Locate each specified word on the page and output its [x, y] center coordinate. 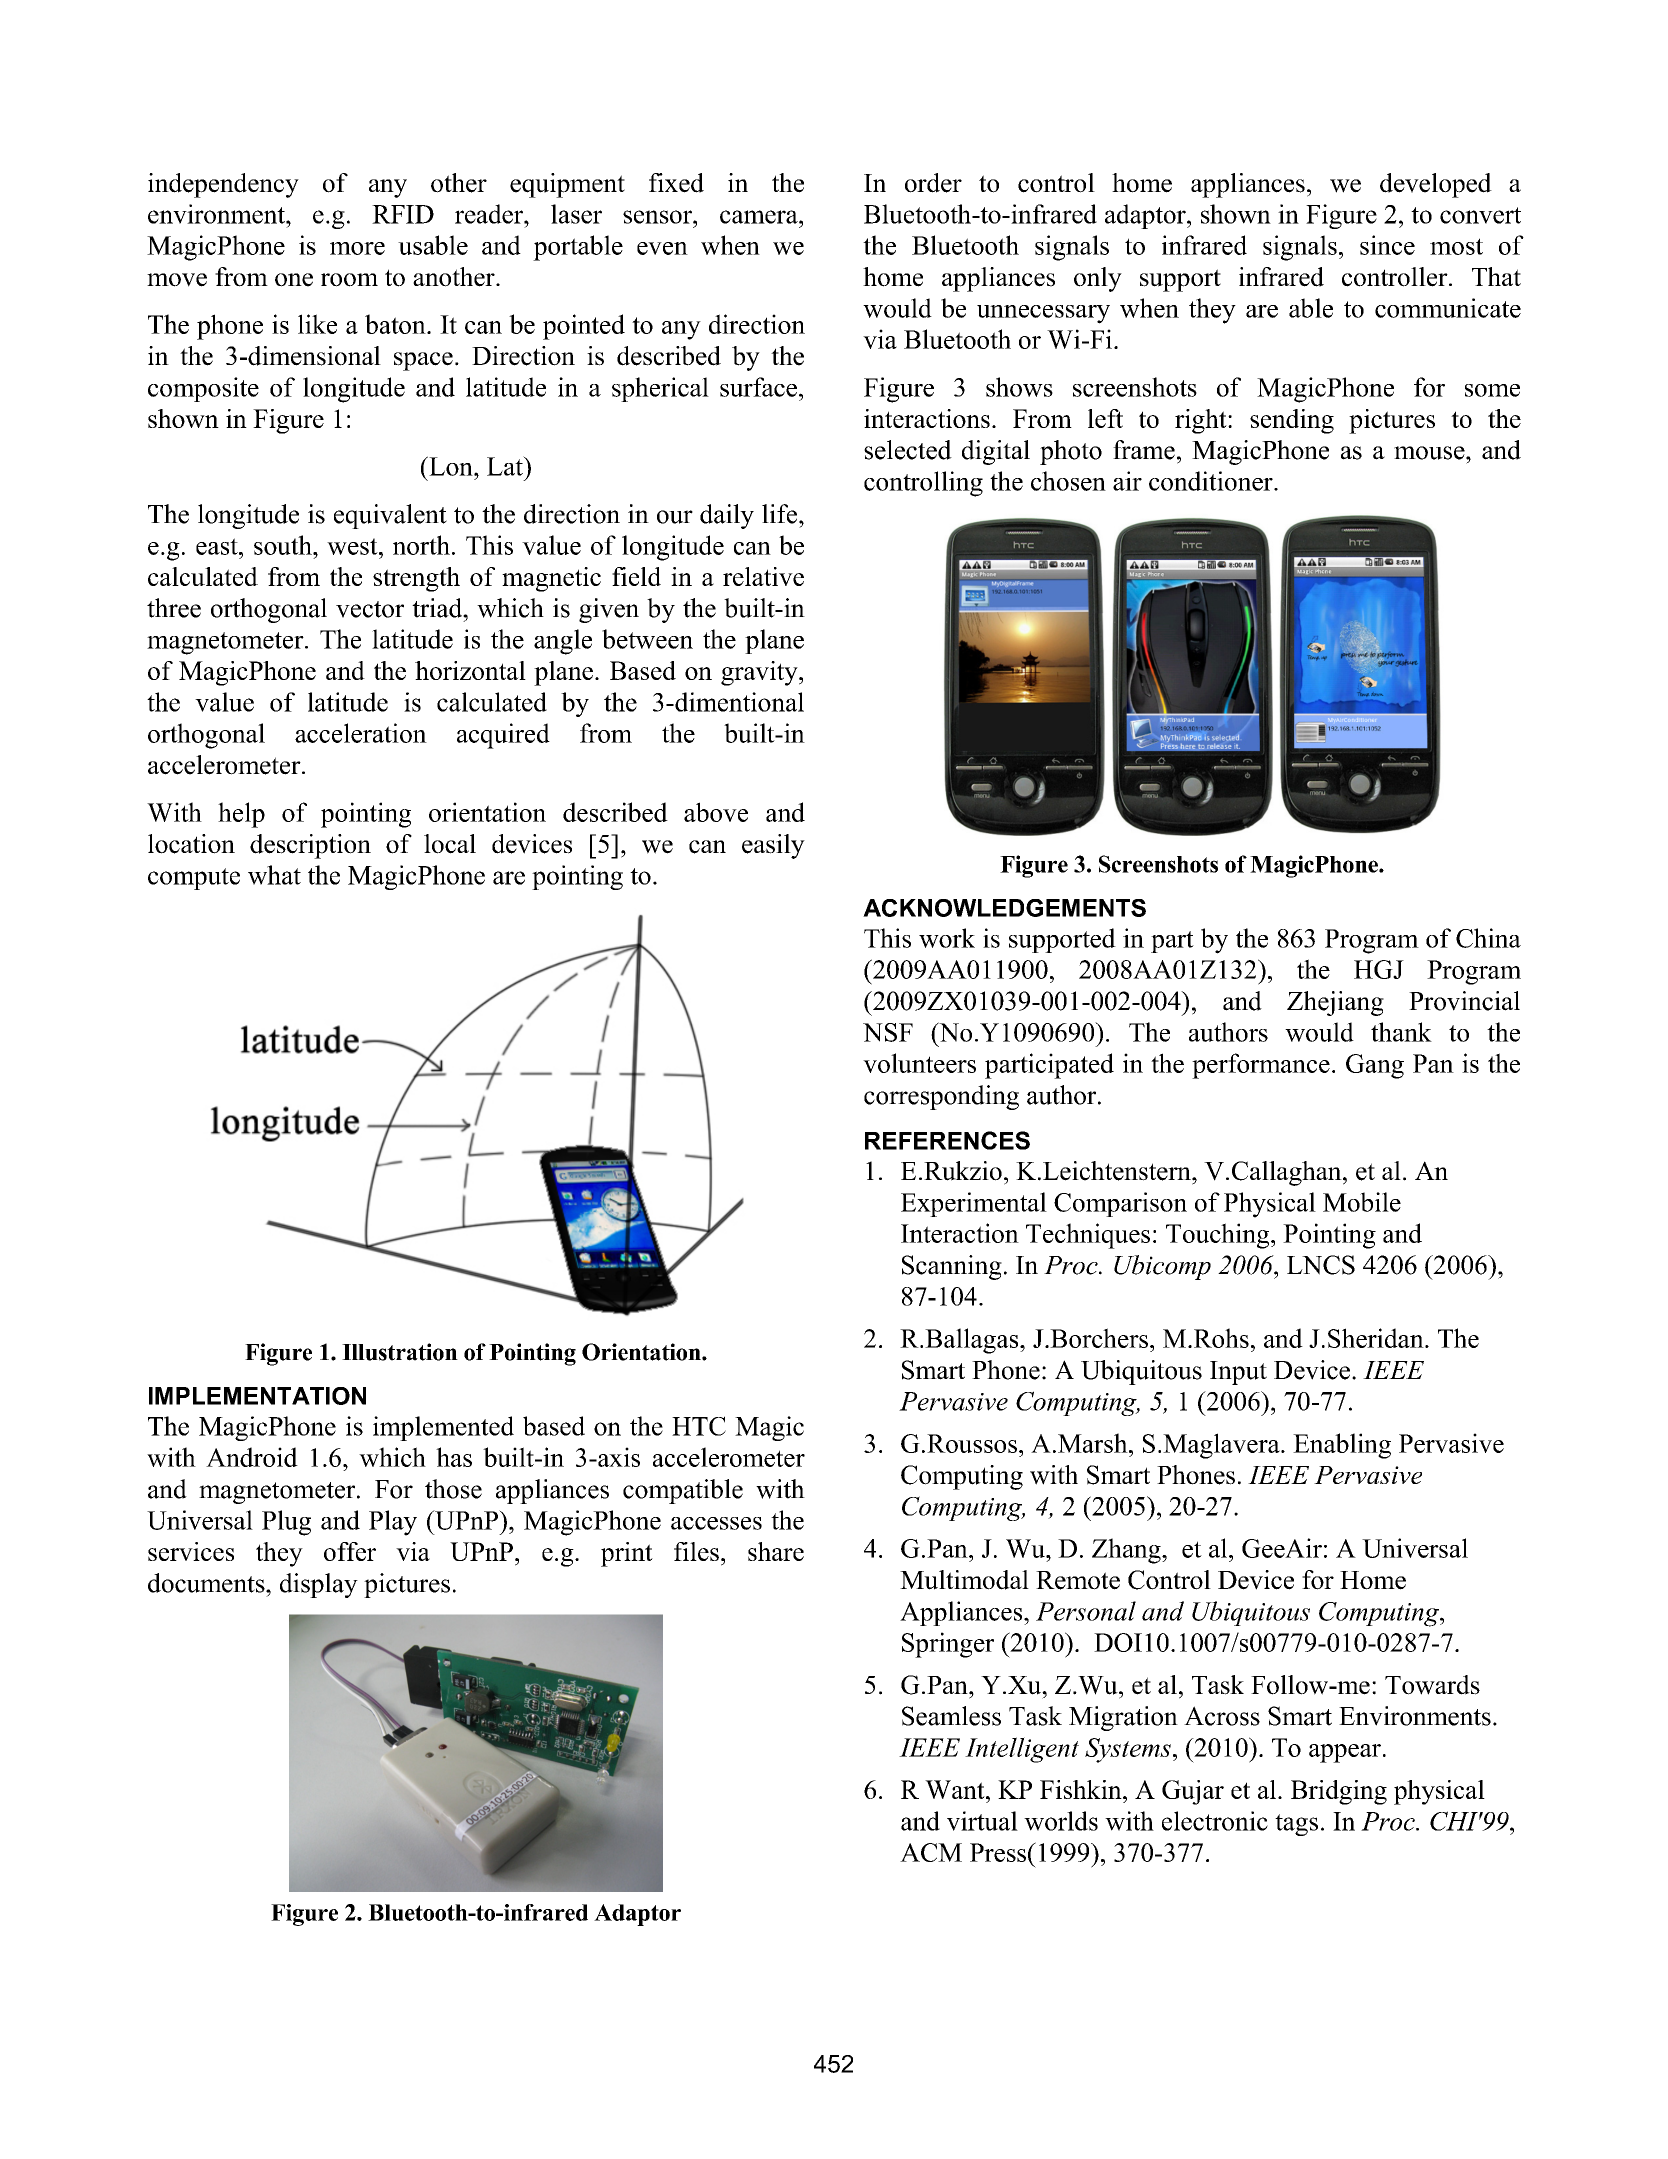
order [933, 183]
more [357, 248]
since [1387, 245]
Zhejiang [1335, 1003]
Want [956, 1789]
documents [207, 1583]
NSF [888, 1032]
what [274, 875]
